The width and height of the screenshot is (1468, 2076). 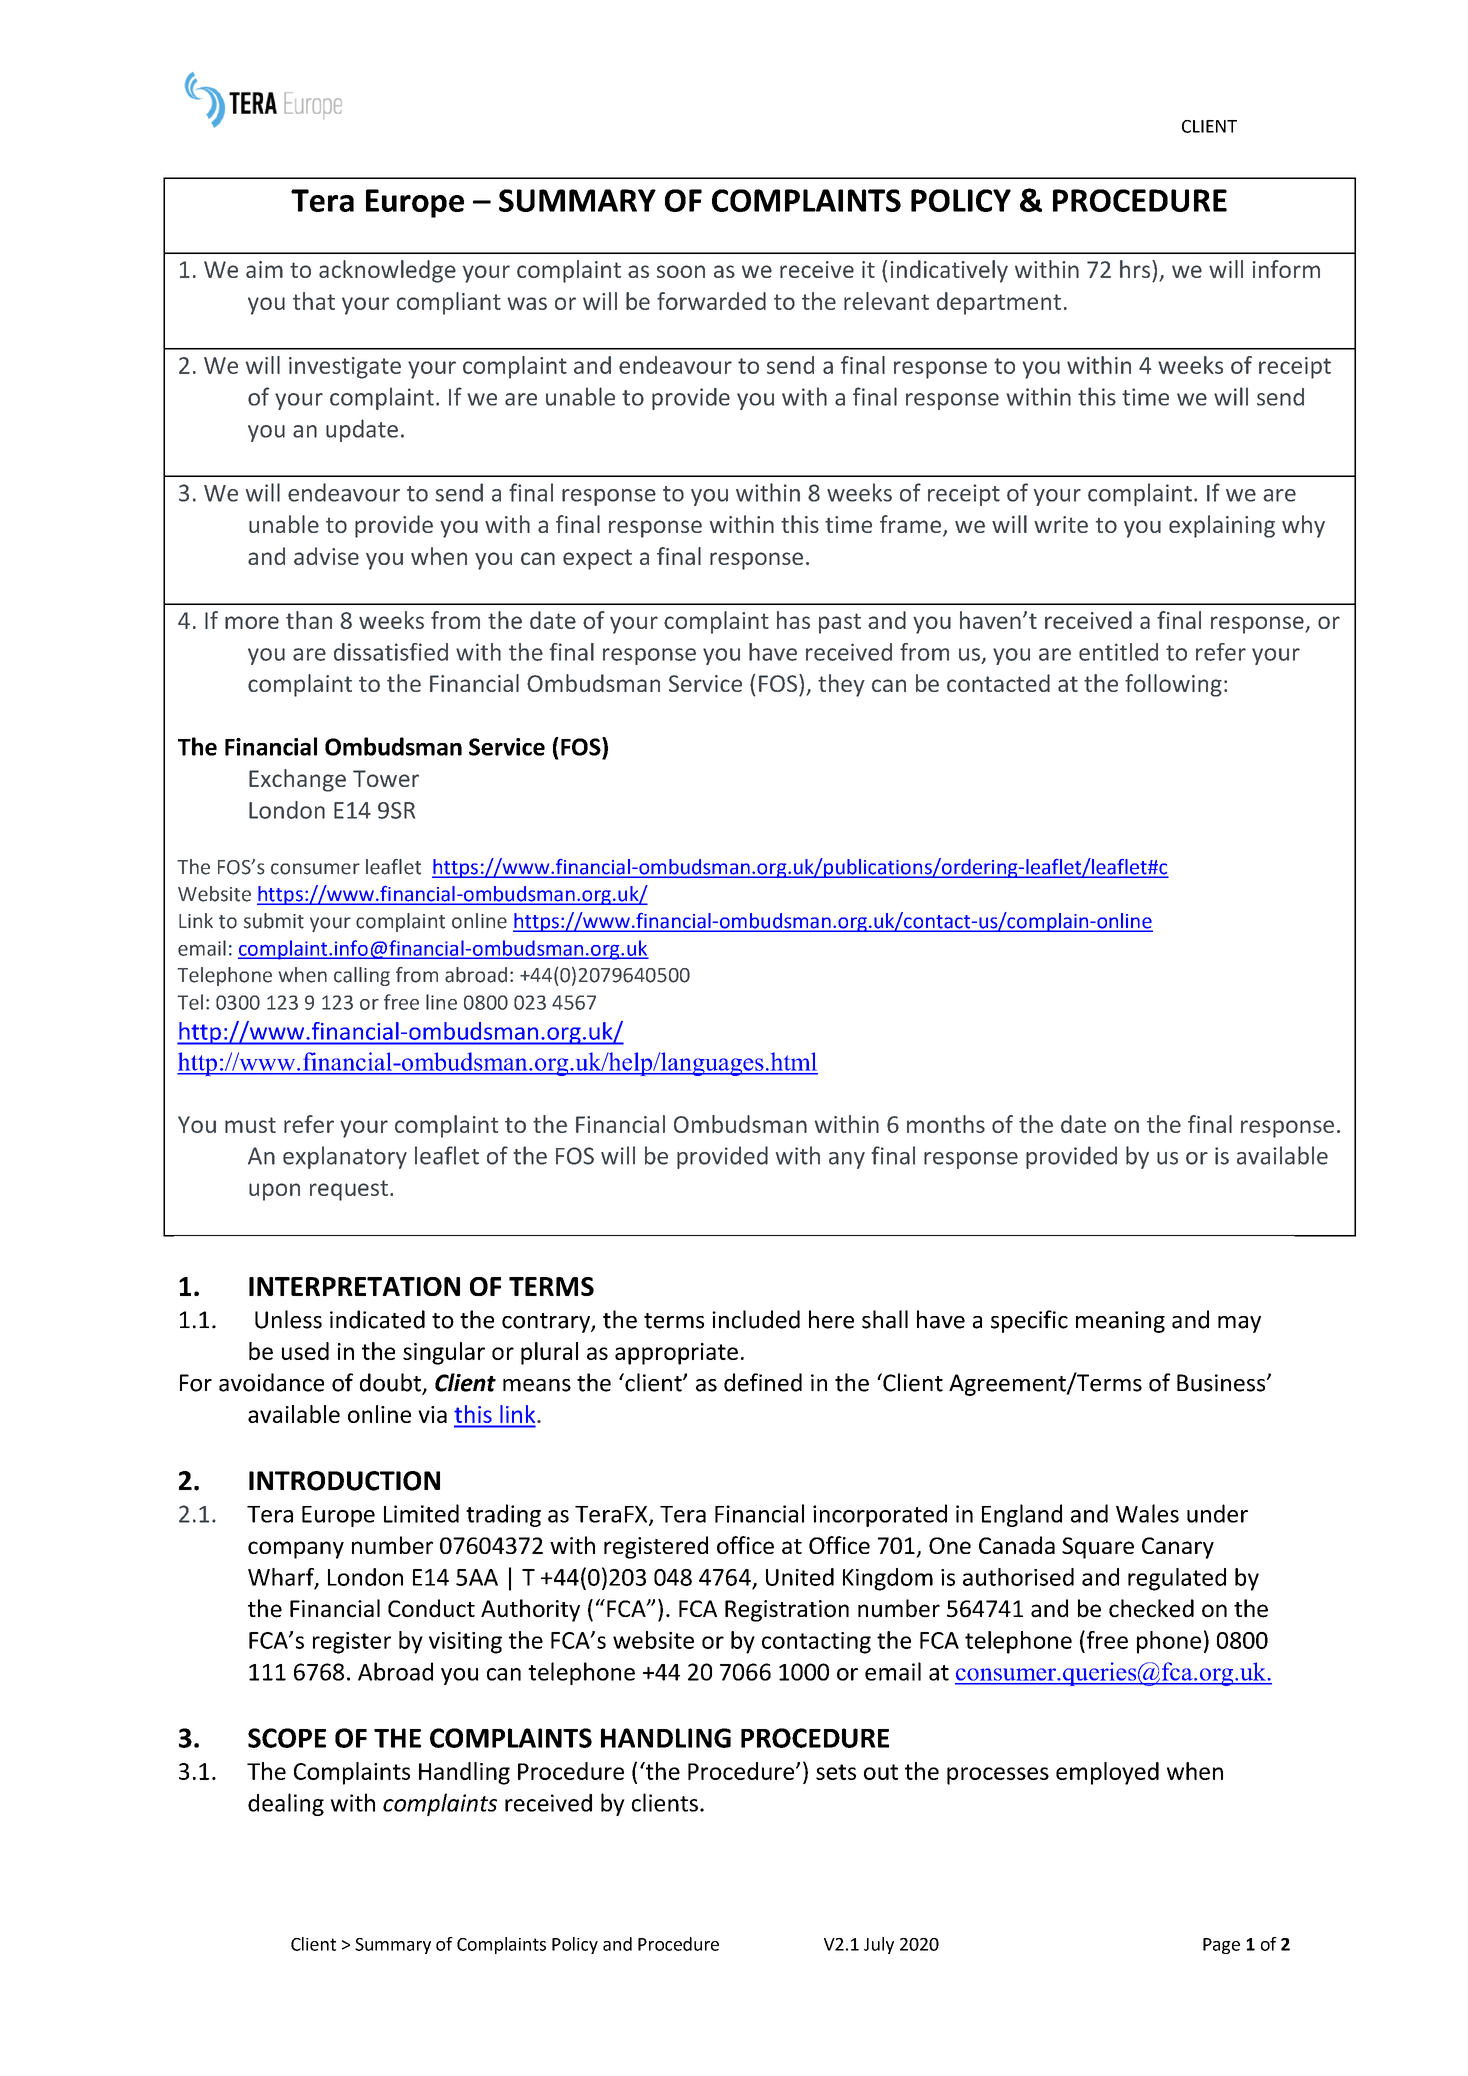 I want to click on forwarded, so click(x=711, y=301).
